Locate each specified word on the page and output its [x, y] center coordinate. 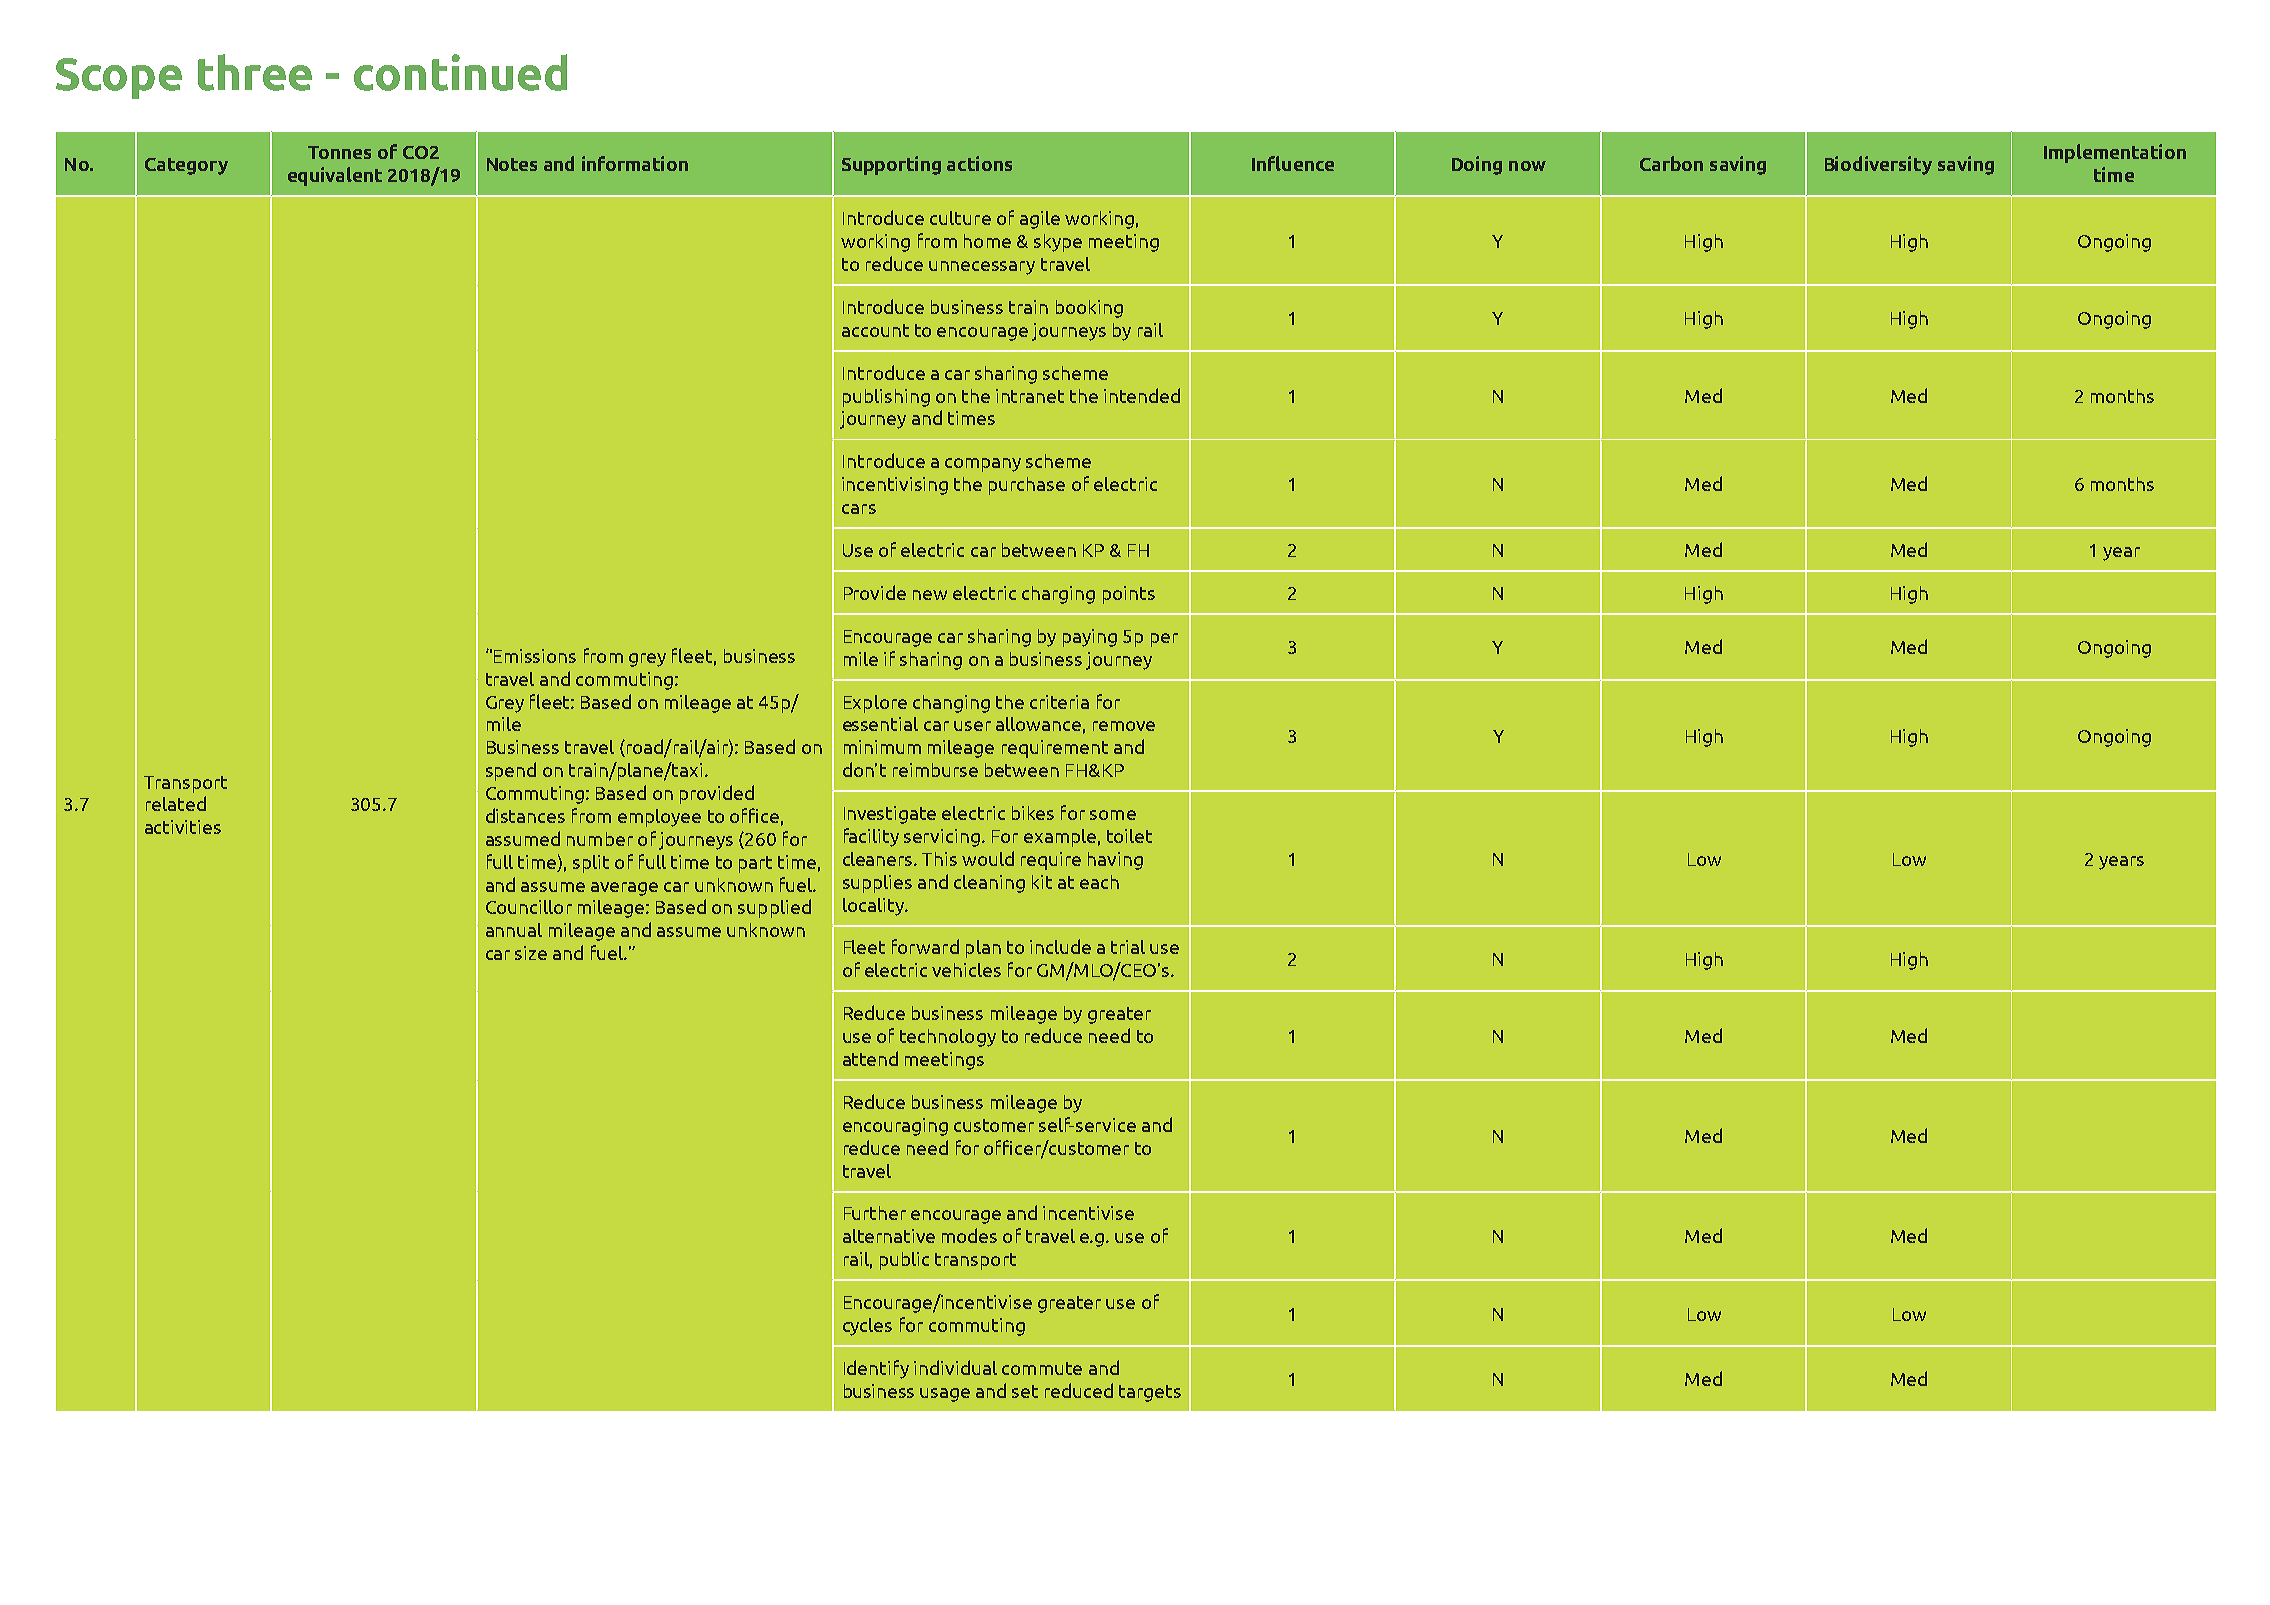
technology [948, 1038]
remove [1124, 726]
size [531, 953]
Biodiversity [1878, 165]
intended [1142, 395]
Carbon [1671, 163]
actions [979, 163]
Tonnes [339, 152]
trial [1128, 947]
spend [511, 771]
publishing [886, 398]
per [1164, 640]
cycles [867, 1327]
